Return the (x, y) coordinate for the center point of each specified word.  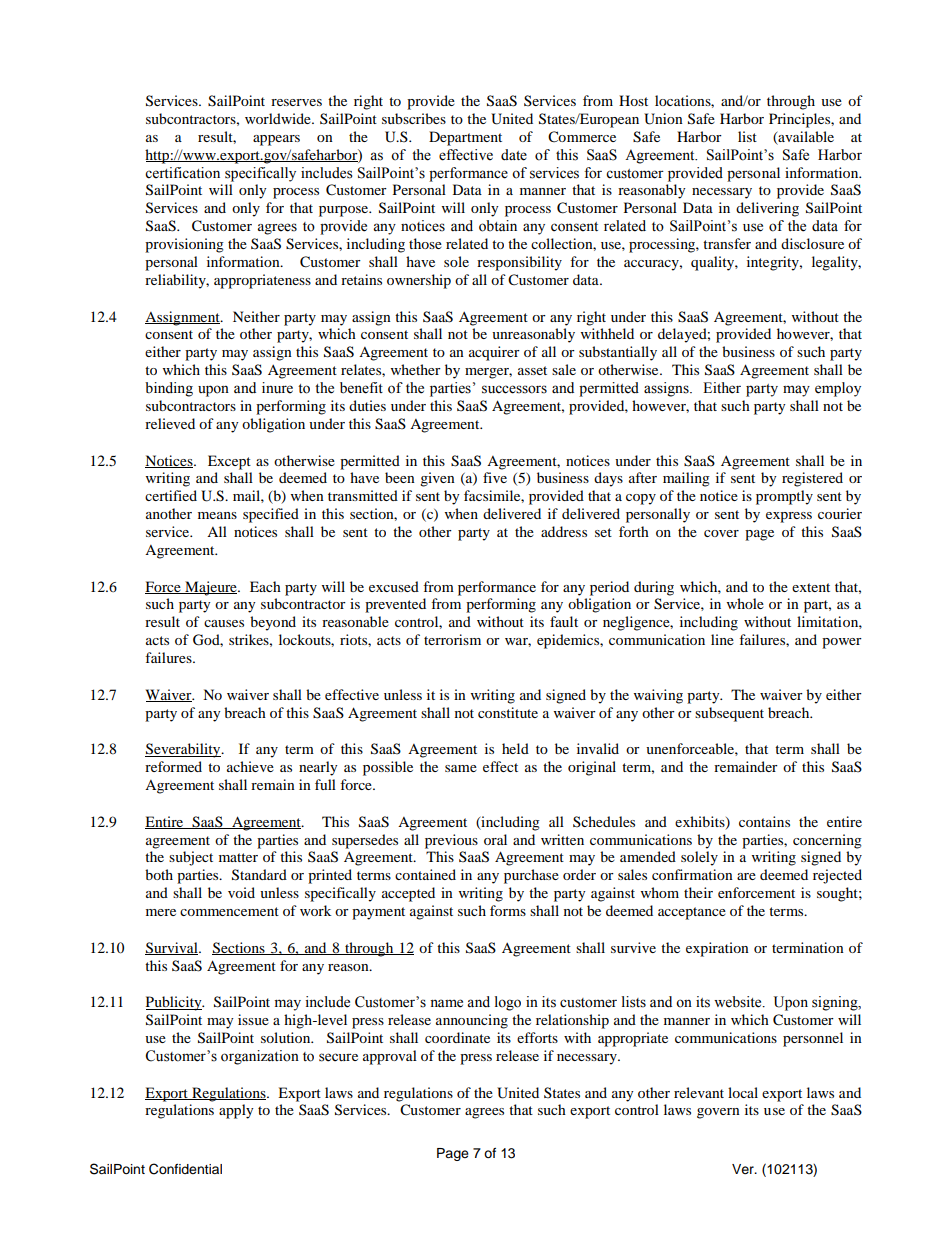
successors (514, 389)
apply (236, 1111)
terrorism (452, 639)
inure (277, 388)
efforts (537, 1037)
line (722, 639)
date (514, 155)
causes (224, 623)
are (746, 876)
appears (276, 140)
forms (508, 910)
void (241, 892)
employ (838, 389)
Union (663, 119)
